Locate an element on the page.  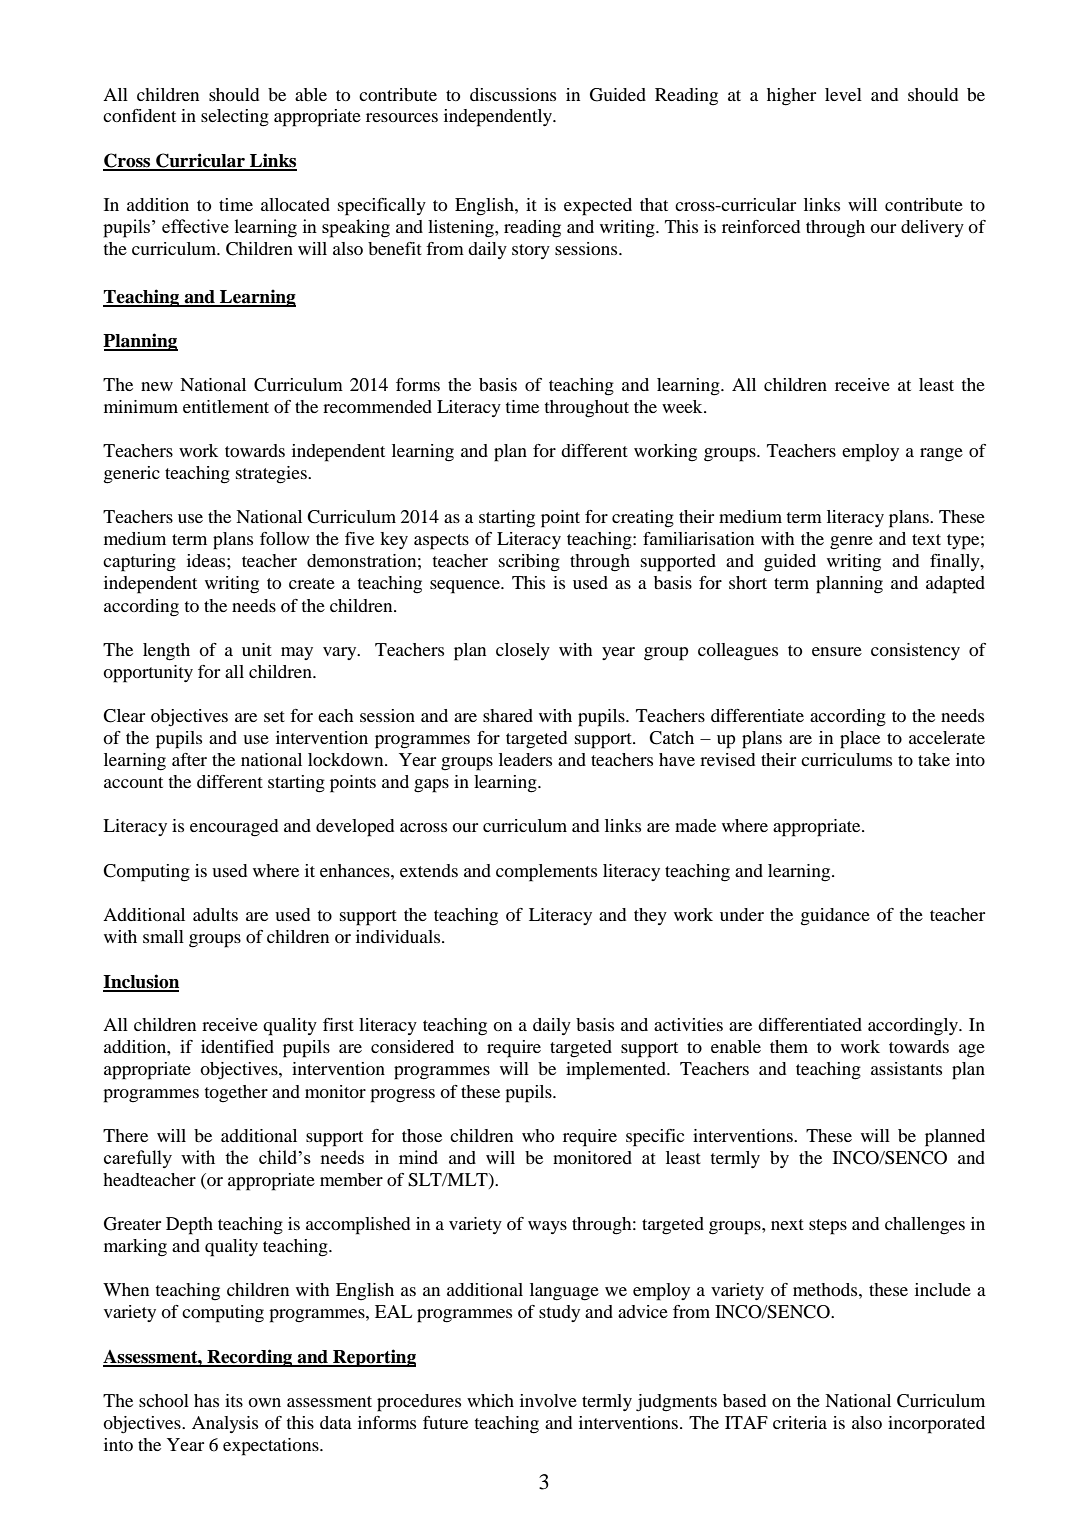
discussions is located at coordinates (513, 94).
